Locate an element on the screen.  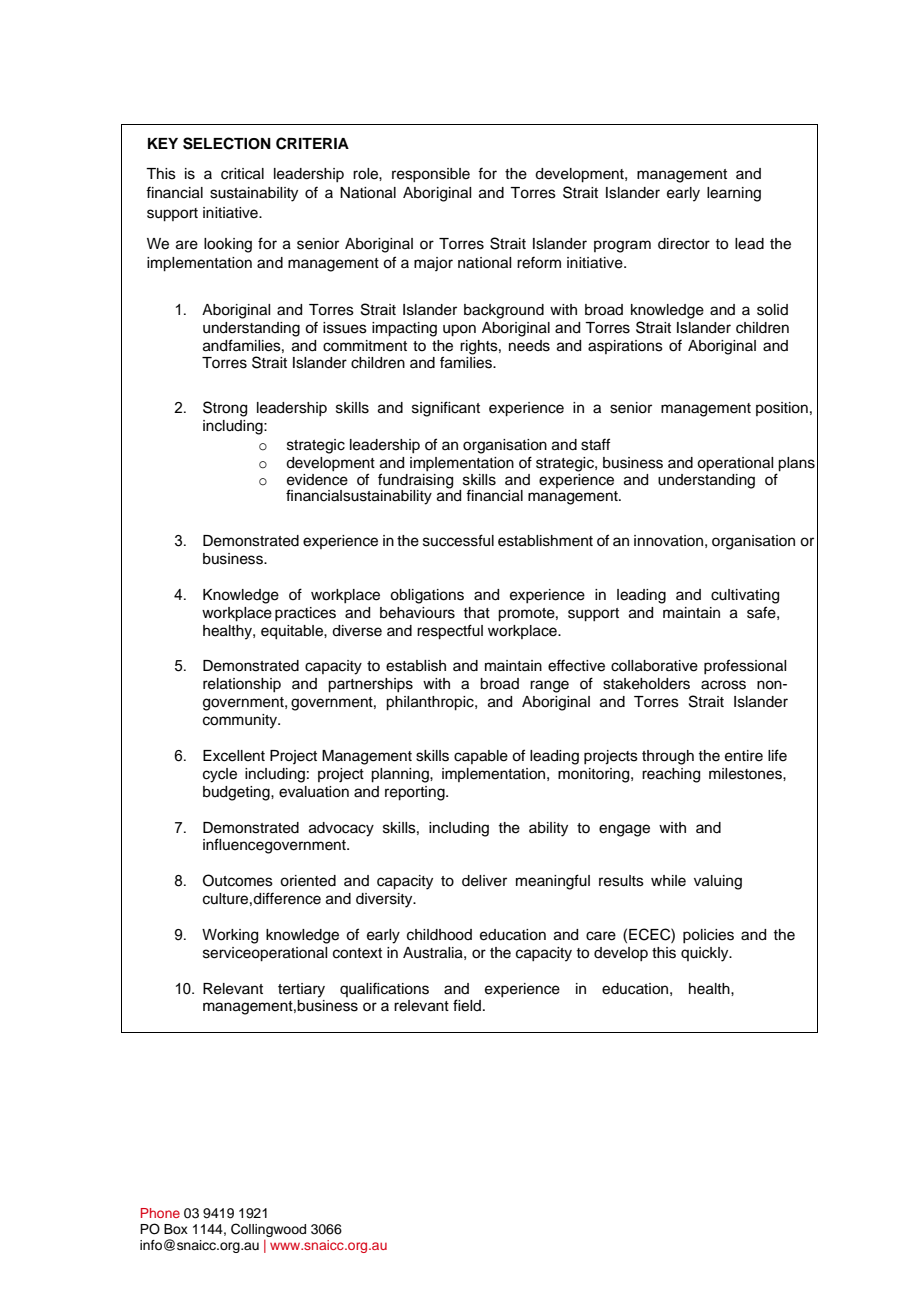
influence is located at coordinates (233, 844).
